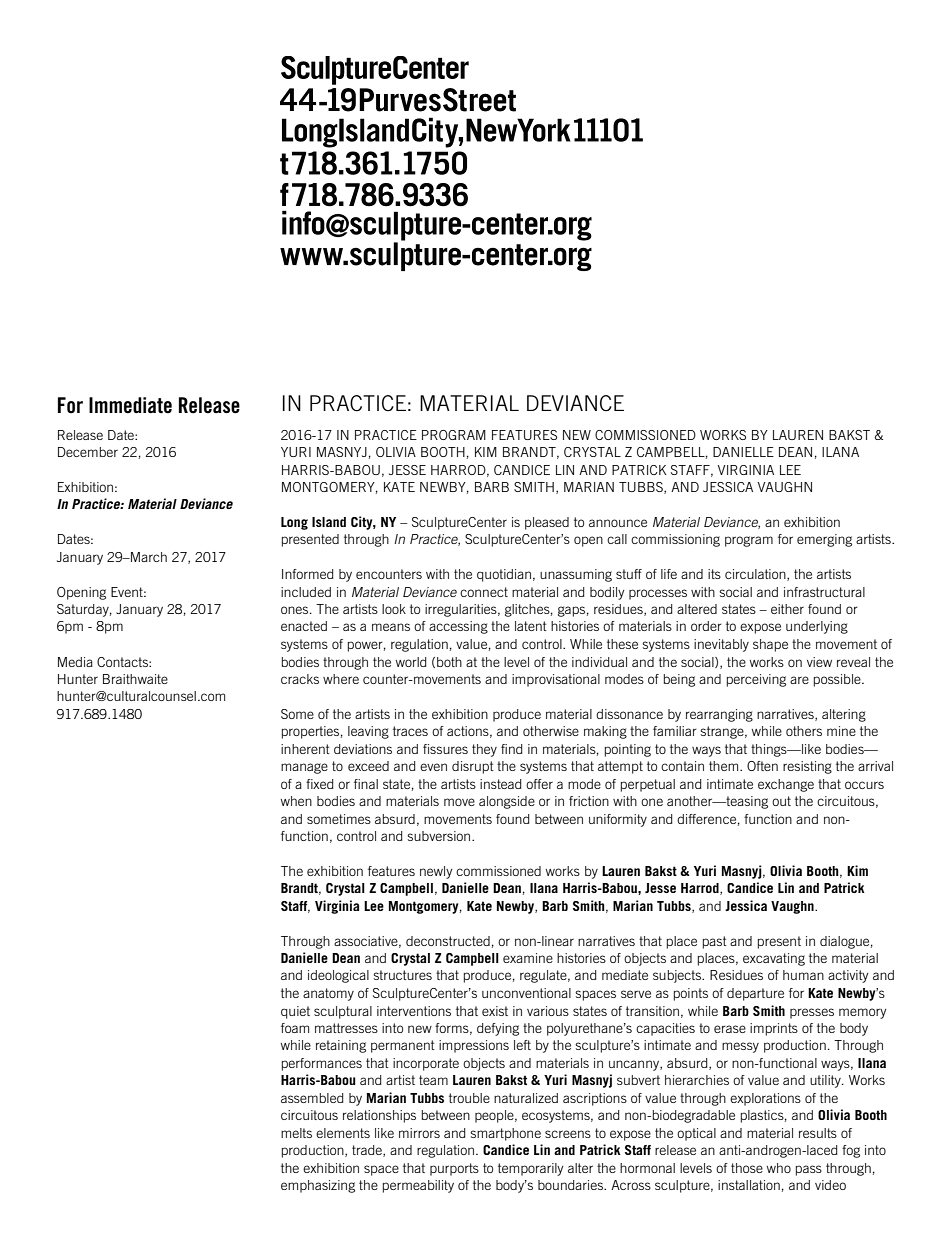 This image has width=952, height=1233. What do you see at coordinates (296, 1133) in the image?
I see `melts` at bounding box center [296, 1133].
